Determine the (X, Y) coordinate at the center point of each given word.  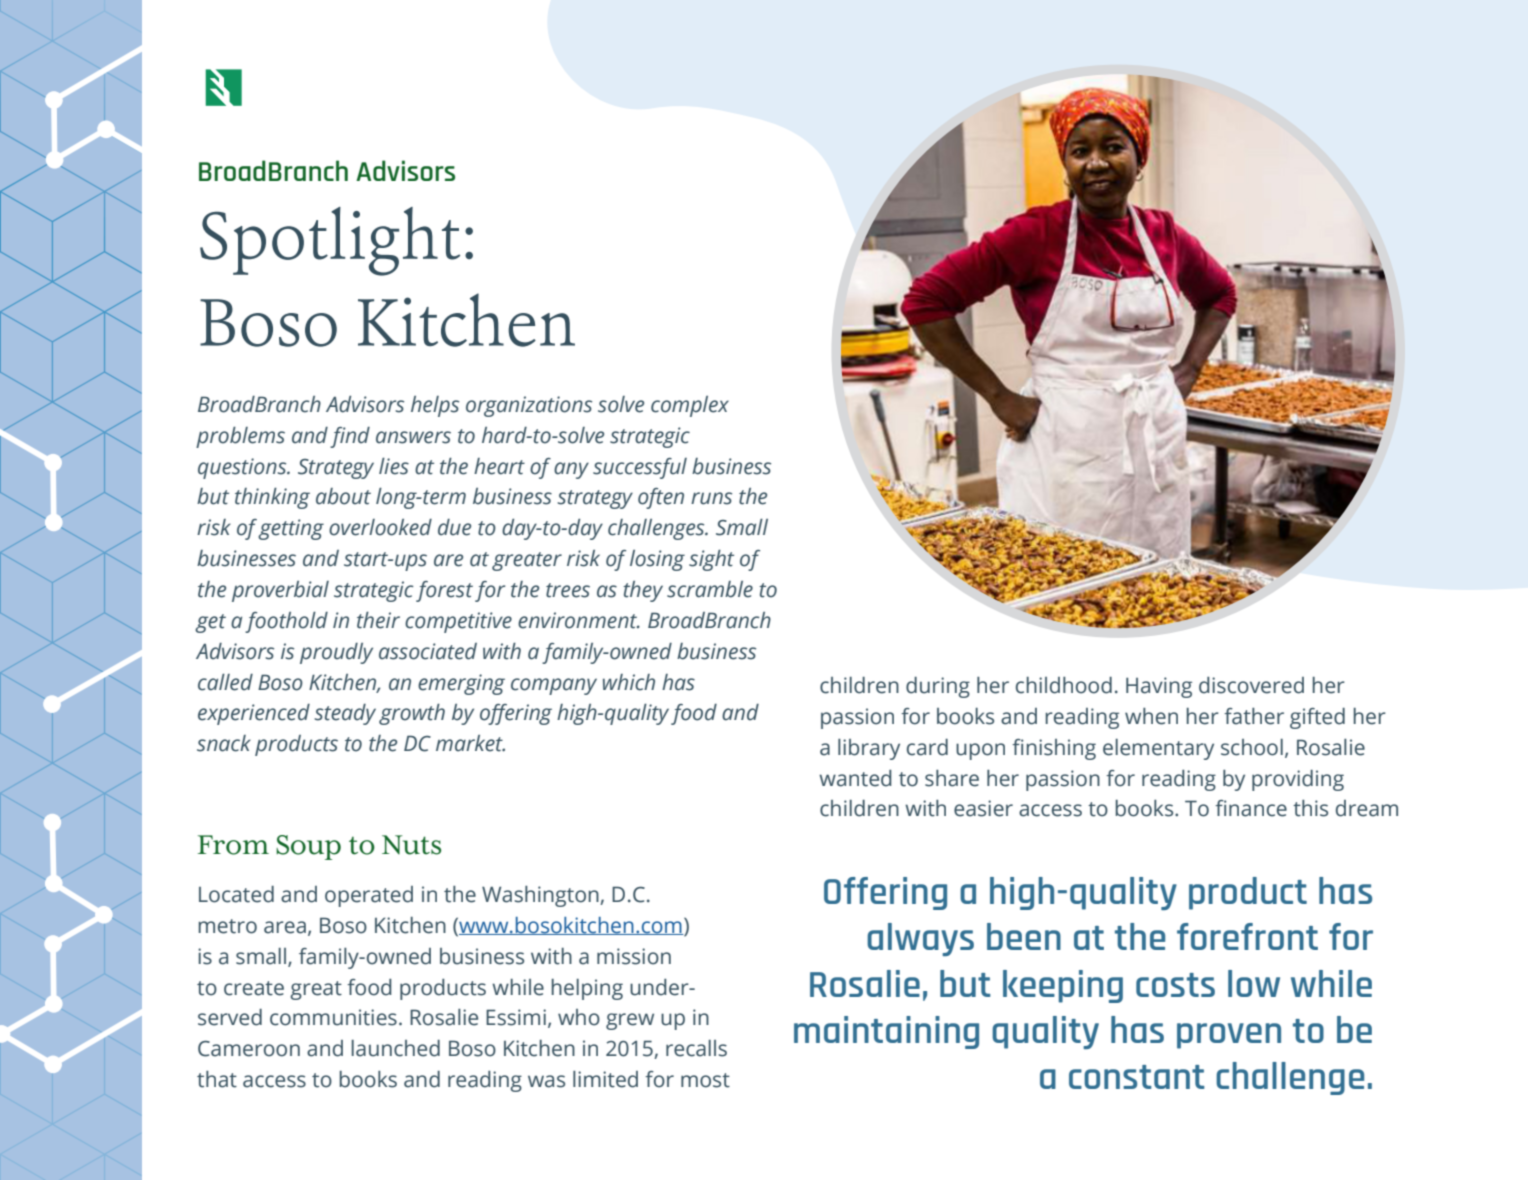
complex (690, 406)
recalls (696, 1048)
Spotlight (330, 241)
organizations (529, 406)
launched (395, 1048)
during (938, 687)
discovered (1251, 685)
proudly (336, 653)
